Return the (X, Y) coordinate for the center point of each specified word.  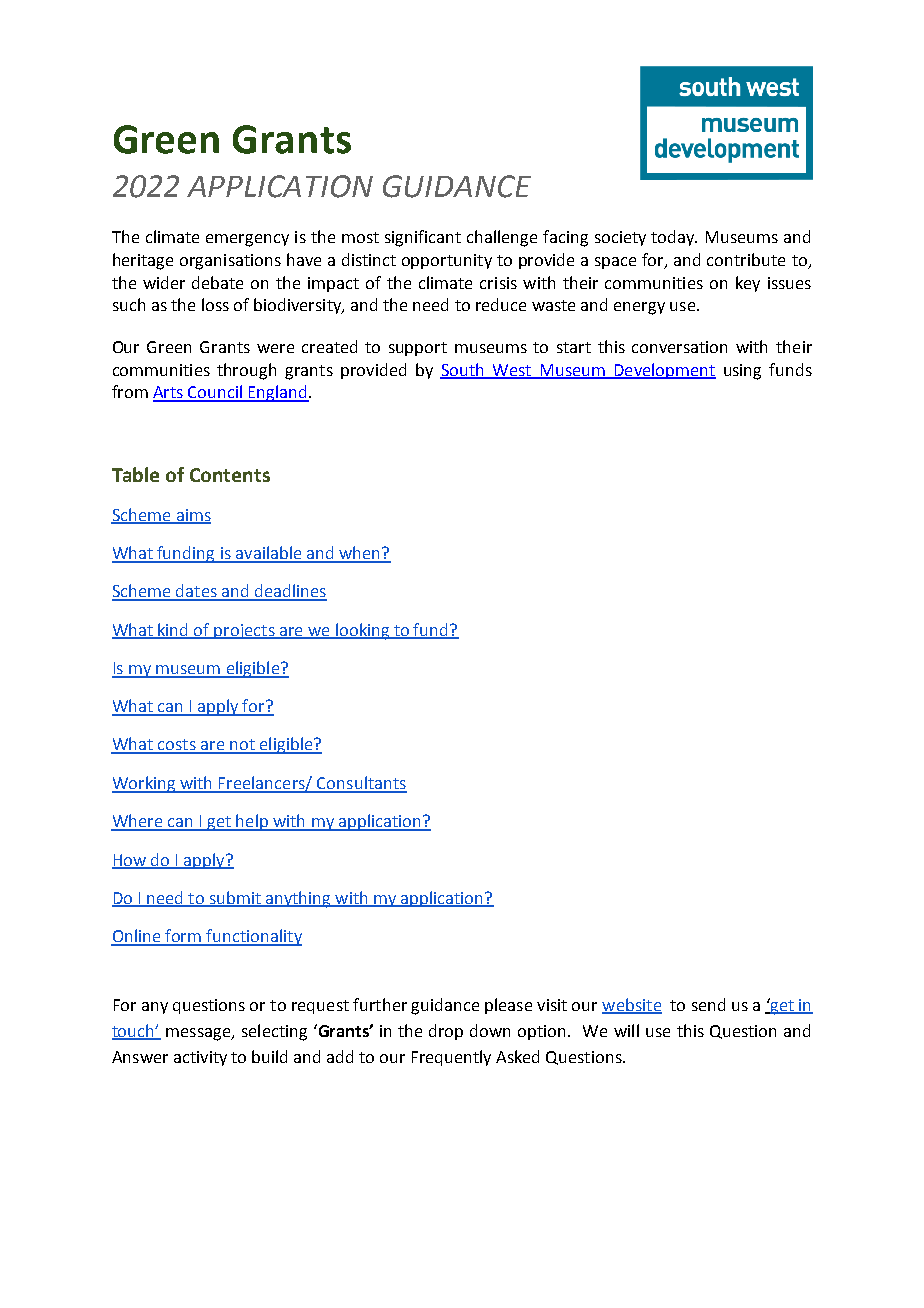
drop (446, 1032)
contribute (746, 259)
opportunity (447, 261)
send (708, 1004)
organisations (230, 262)
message (199, 1034)
